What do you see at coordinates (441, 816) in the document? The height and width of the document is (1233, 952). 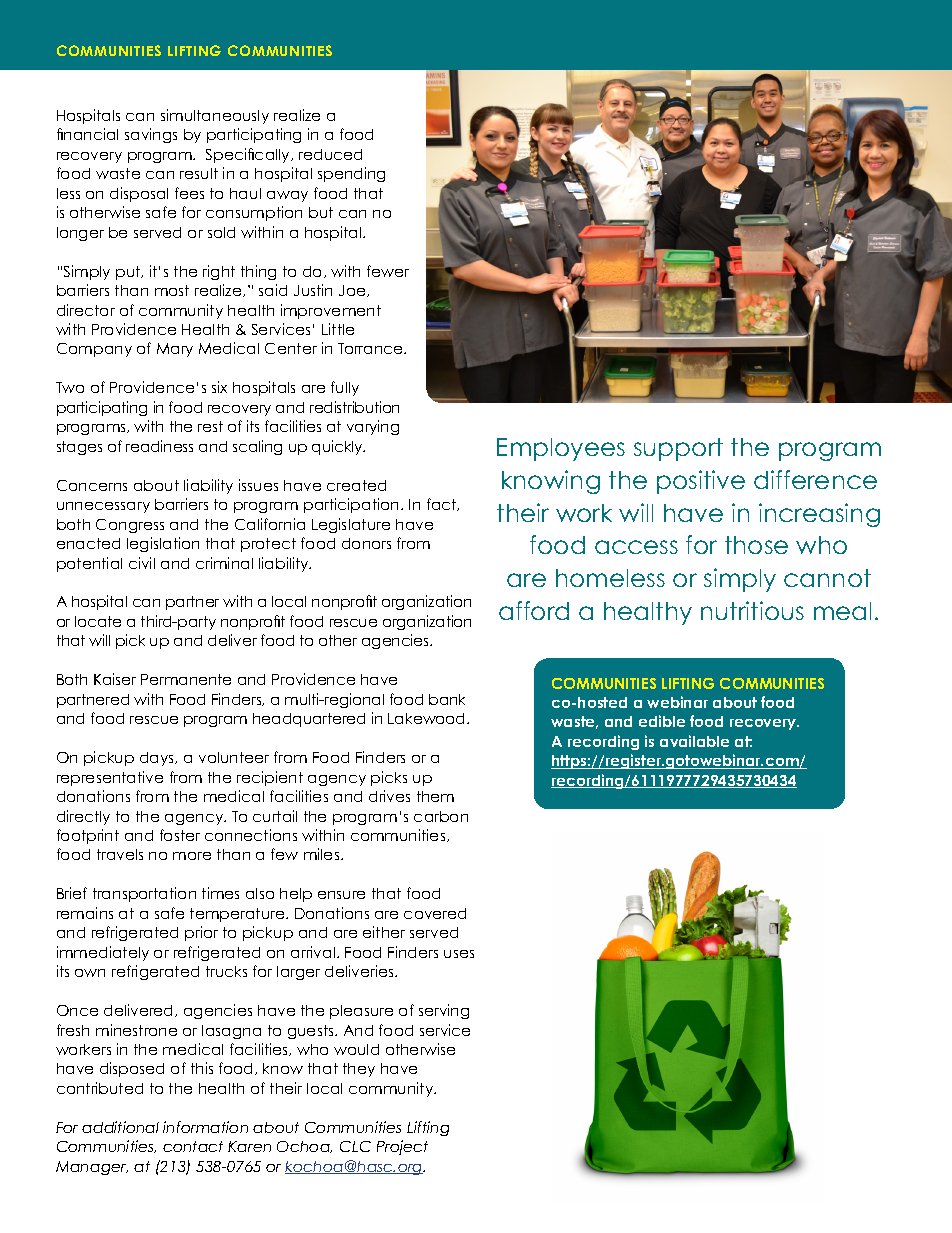 I see `carbon` at bounding box center [441, 816].
